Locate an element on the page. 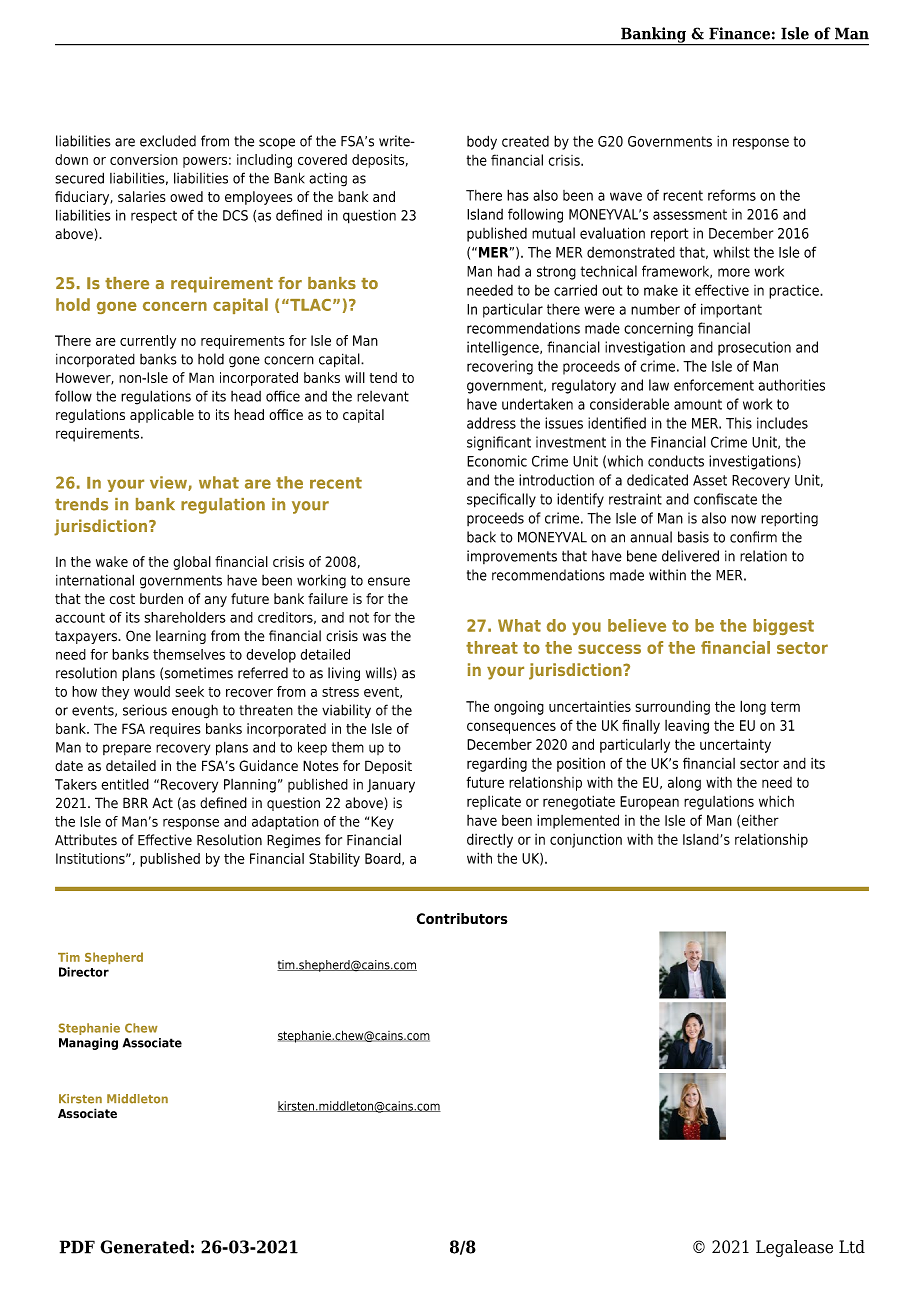 The width and height of the image is (924, 1308). ongoing is located at coordinates (519, 708).
